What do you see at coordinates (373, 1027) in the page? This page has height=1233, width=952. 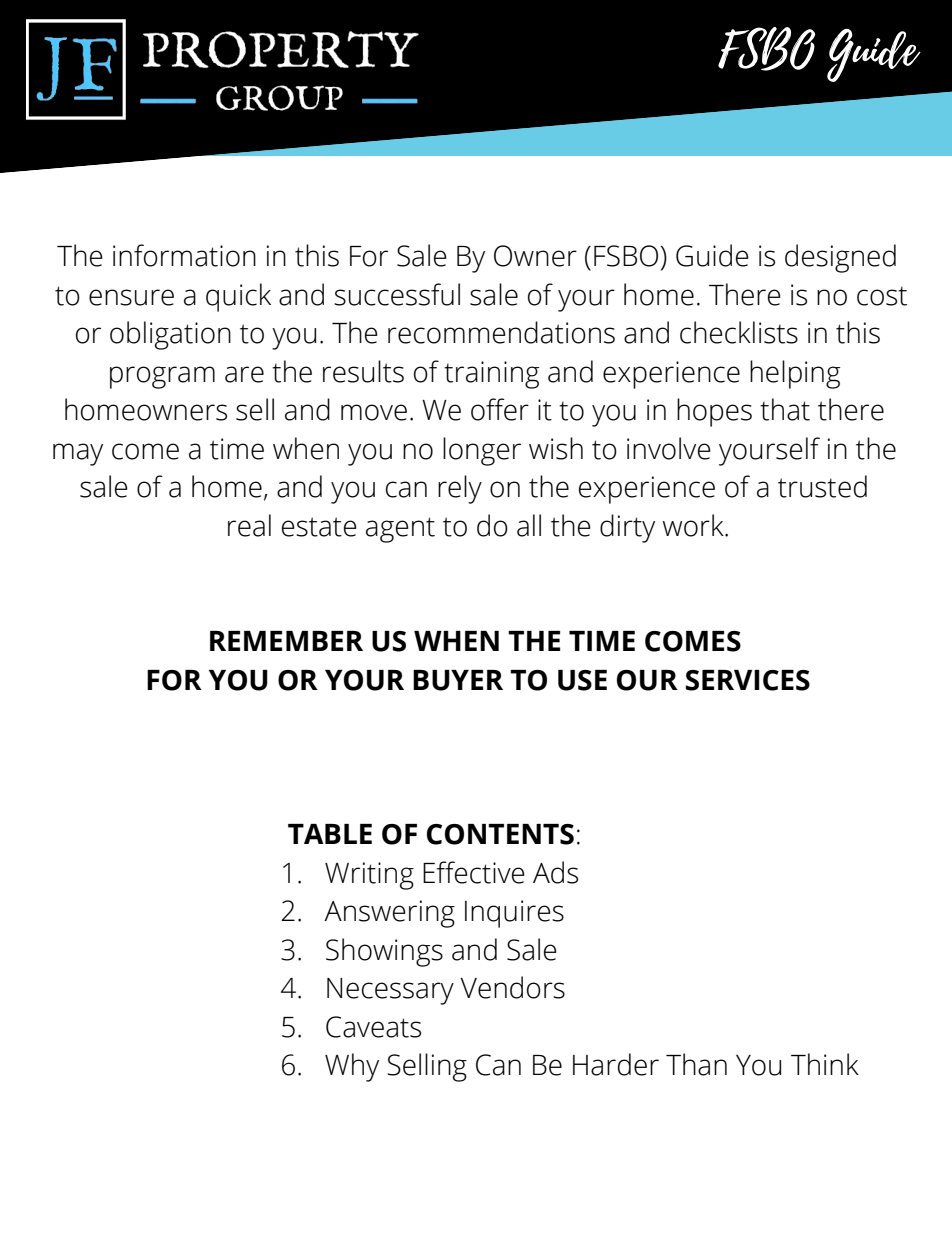 I see `Caveats` at bounding box center [373, 1027].
